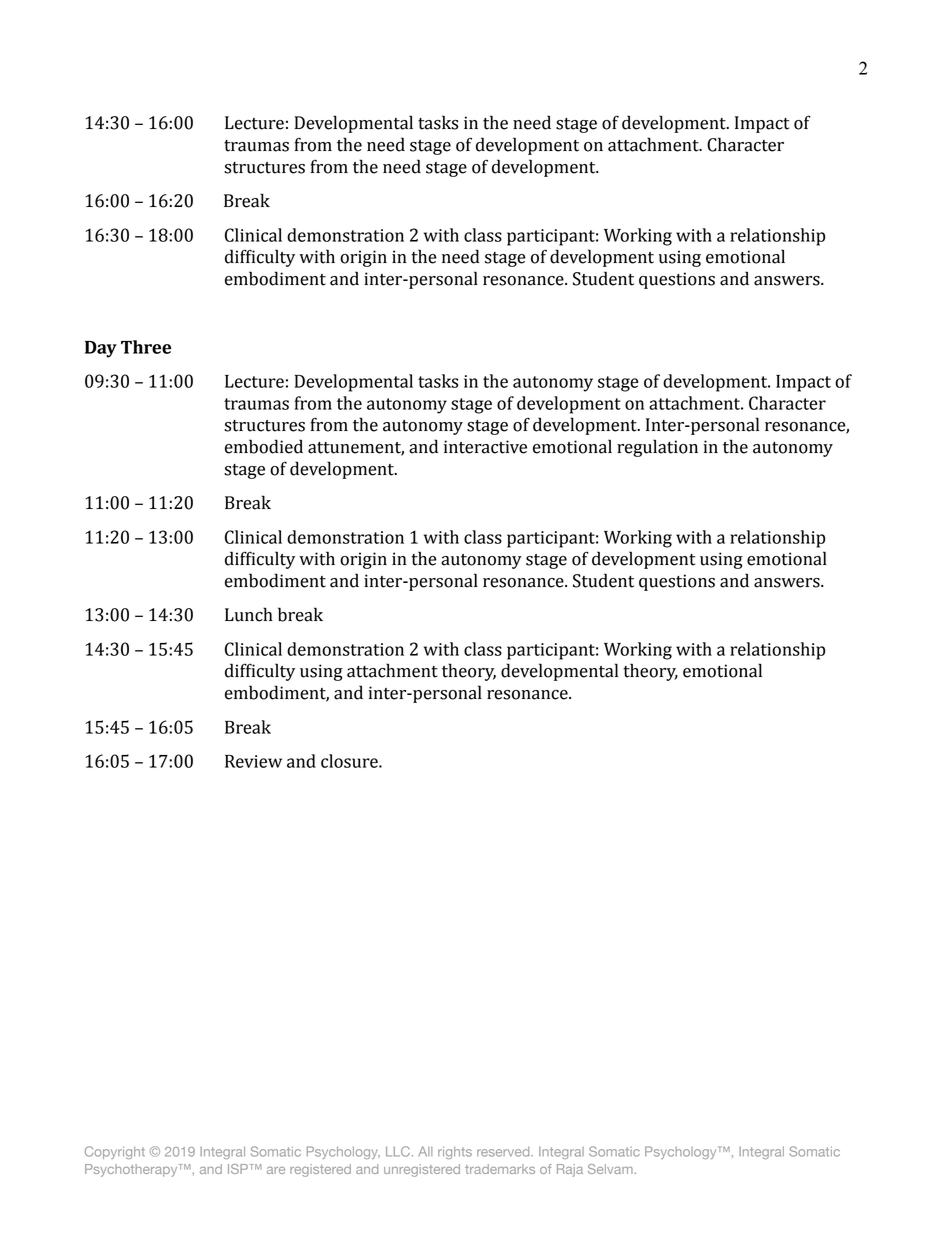 This image has height=1233, width=952. What do you see at coordinates (264, 446) in the image?
I see `embodied` at bounding box center [264, 446].
